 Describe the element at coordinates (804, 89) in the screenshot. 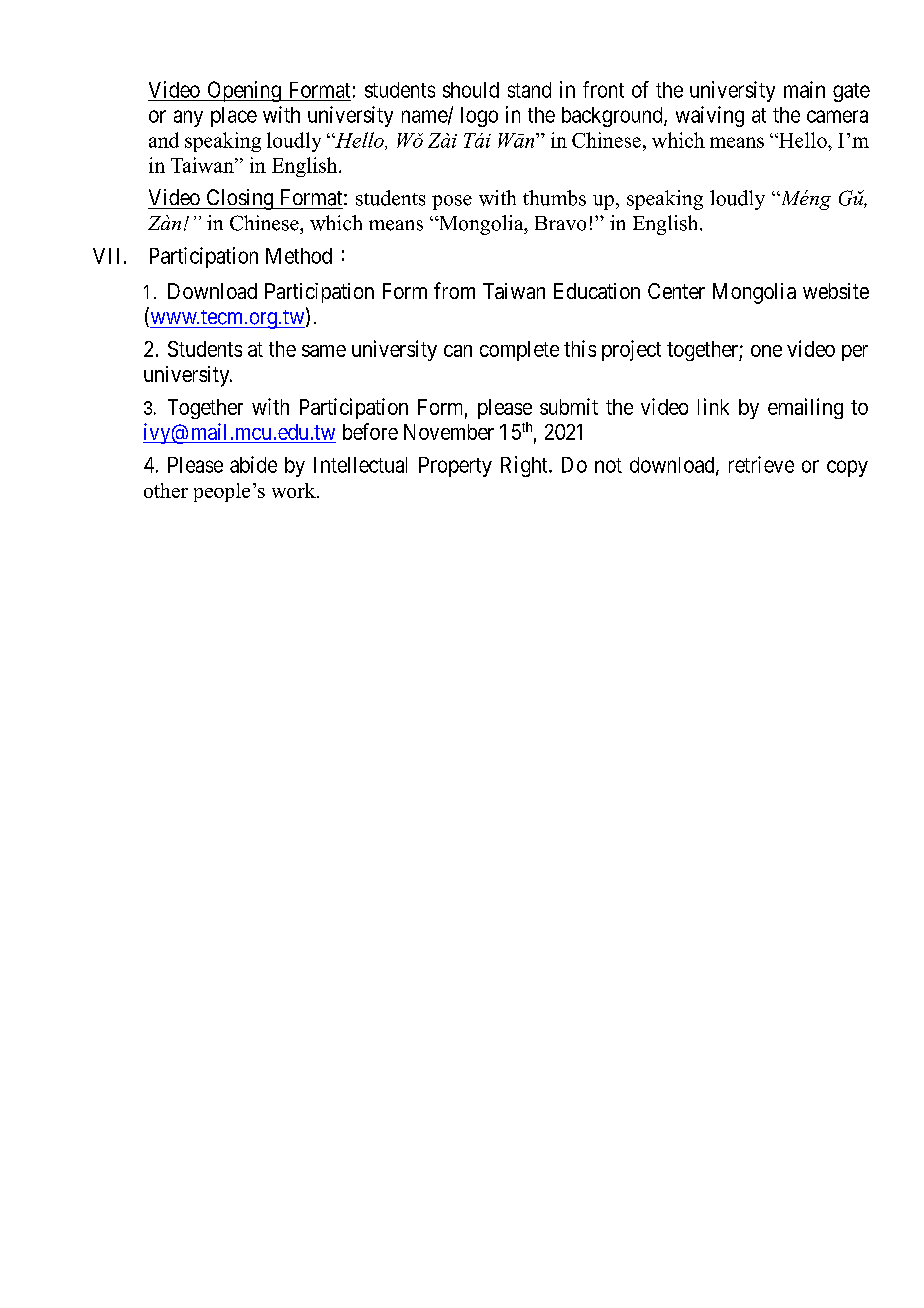

I see `main` at that location.
